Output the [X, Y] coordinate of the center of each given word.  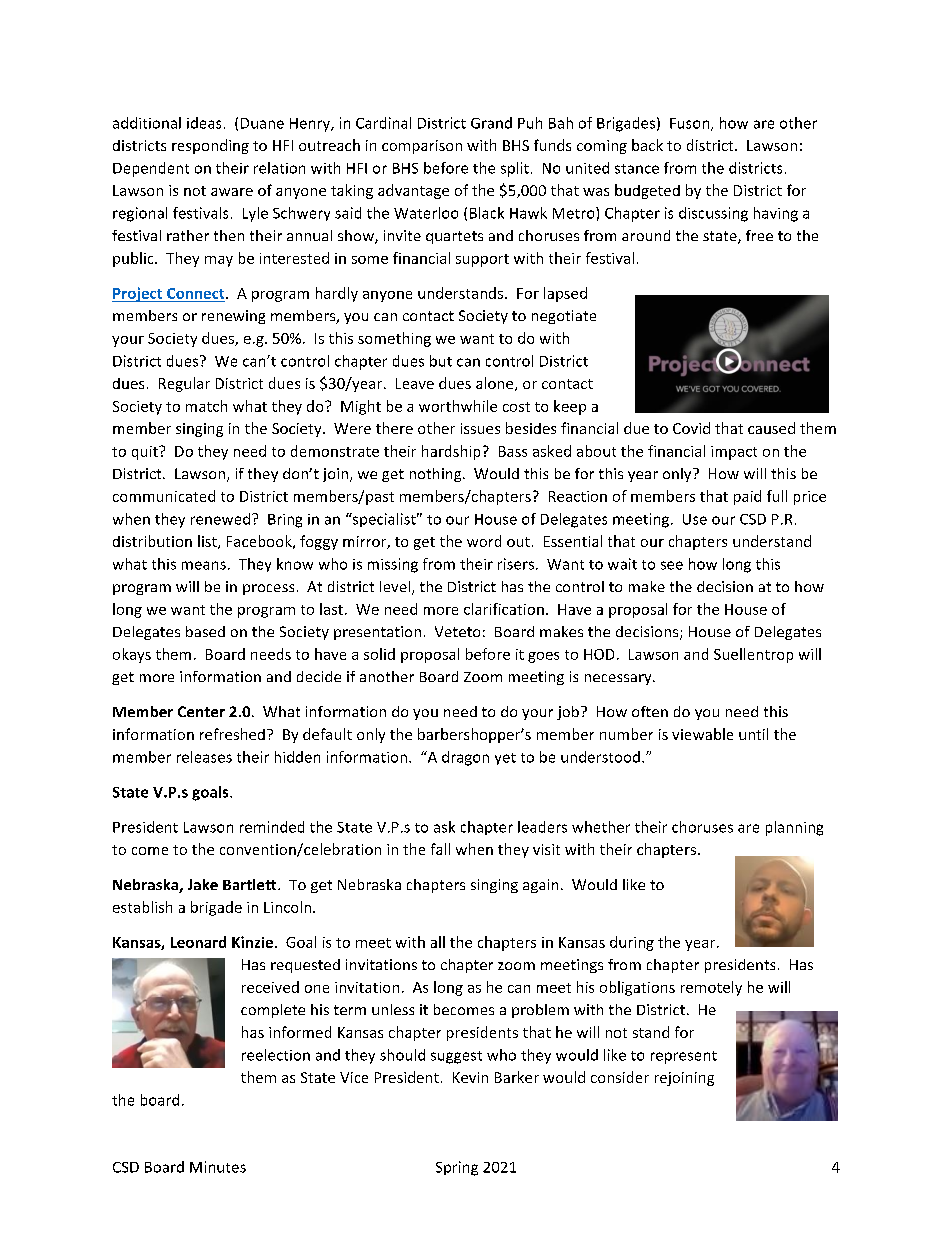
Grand [491, 123]
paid [747, 497]
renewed [220, 519]
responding [210, 146]
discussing [713, 214]
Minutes [218, 1167]
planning [794, 828]
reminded [272, 827]
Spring [457, 1168]
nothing [437, 475]
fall [440, 849]
